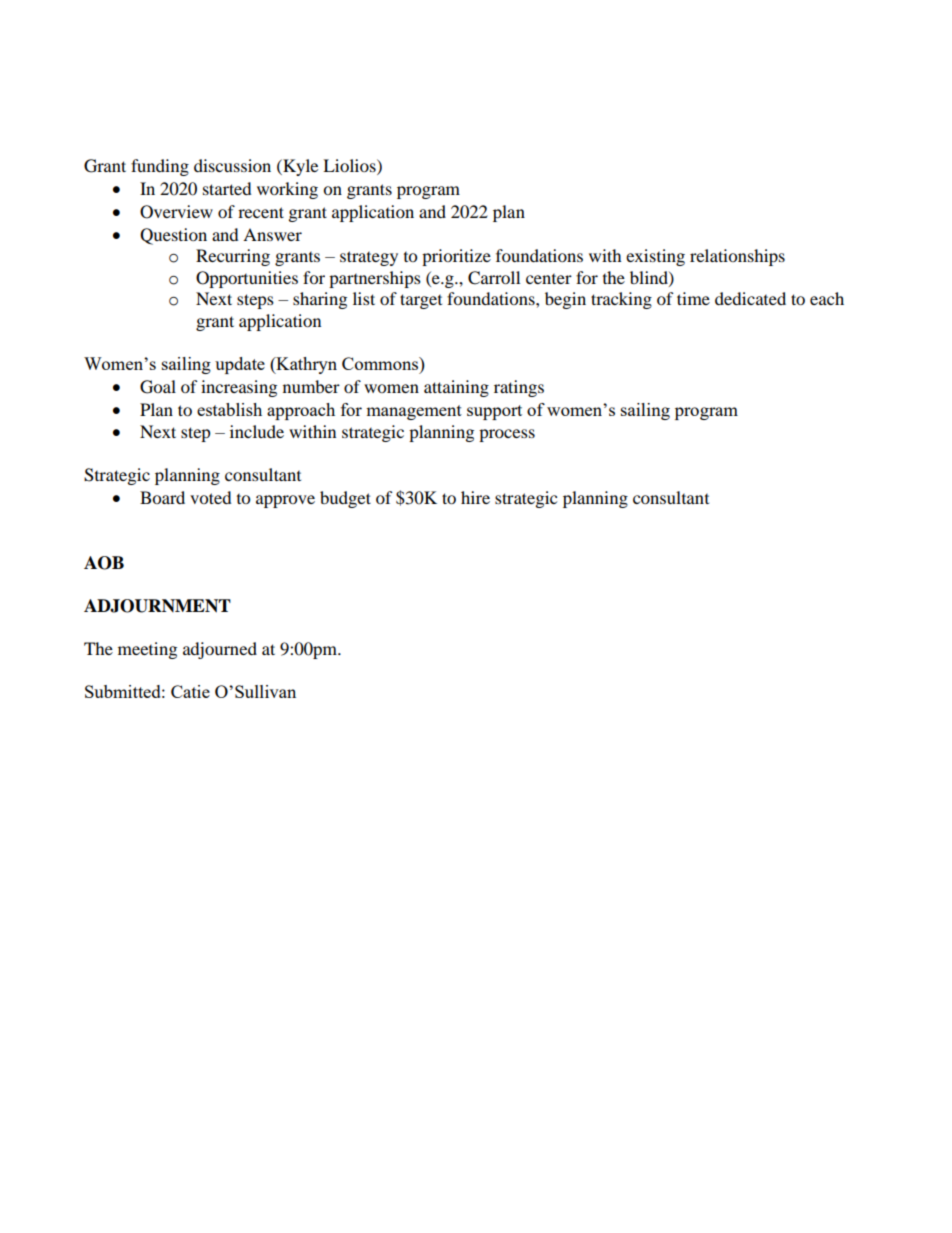 This screenshot has height=1233, width=952. Describe the element at coordinates (507, 435) in the screenshot. I see `process` at that location.
